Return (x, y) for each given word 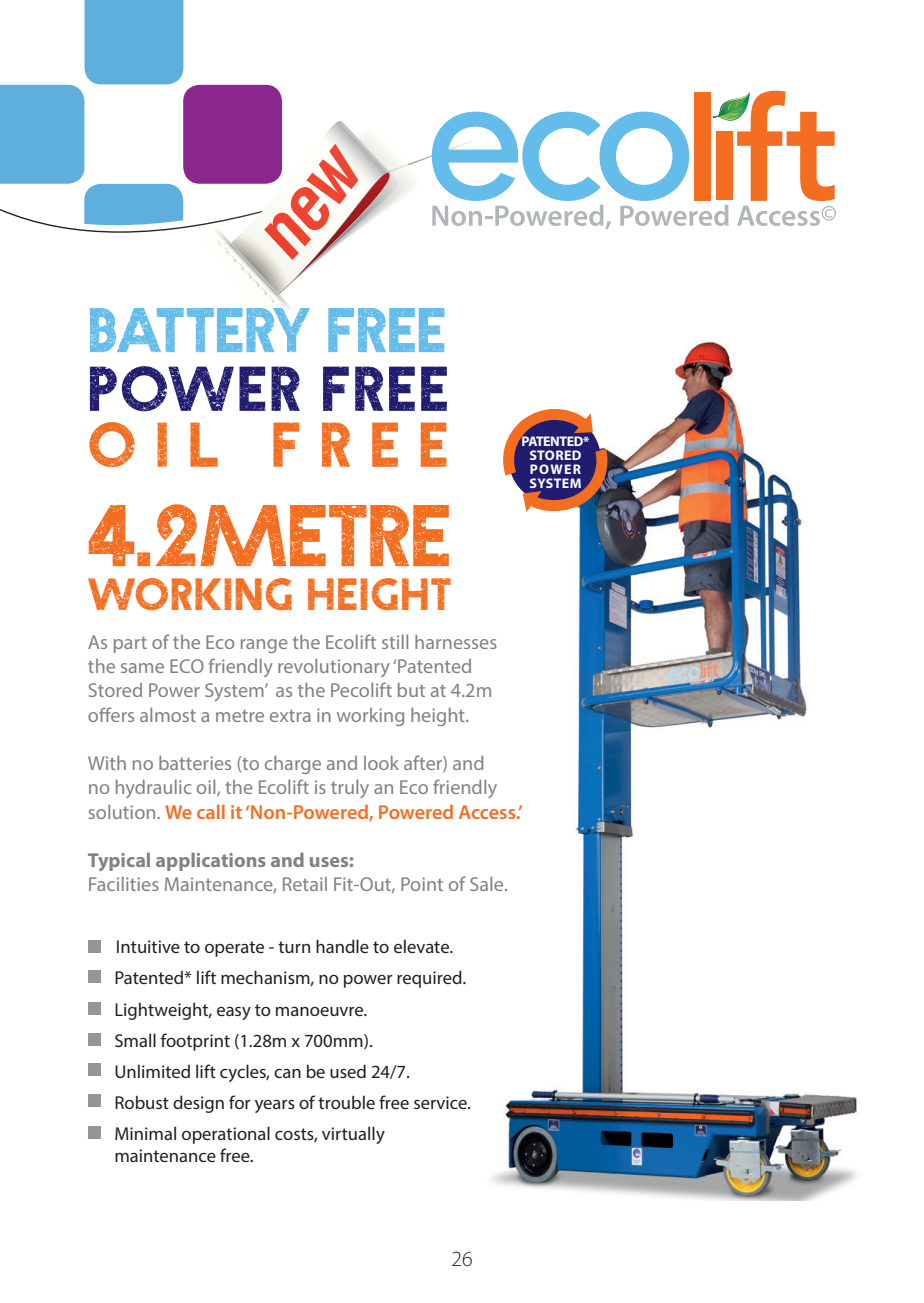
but (411, 690)
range (264, 646)
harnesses (456, 642)
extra (290, 716)
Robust (142, 1102)
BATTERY (200, 330)
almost (168, 715)
